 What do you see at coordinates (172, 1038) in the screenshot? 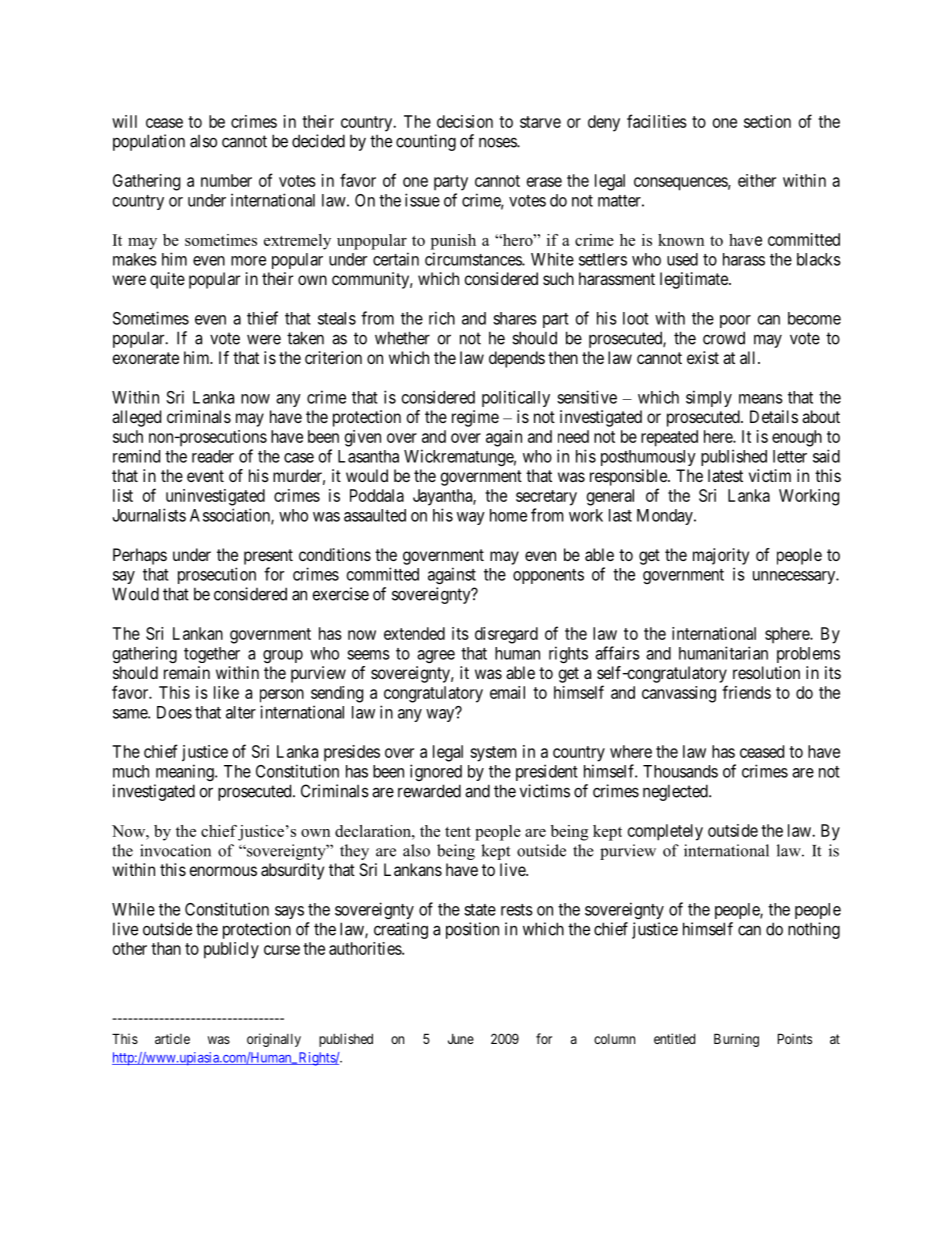
I see `article` at bounding box center [172, 1038].
